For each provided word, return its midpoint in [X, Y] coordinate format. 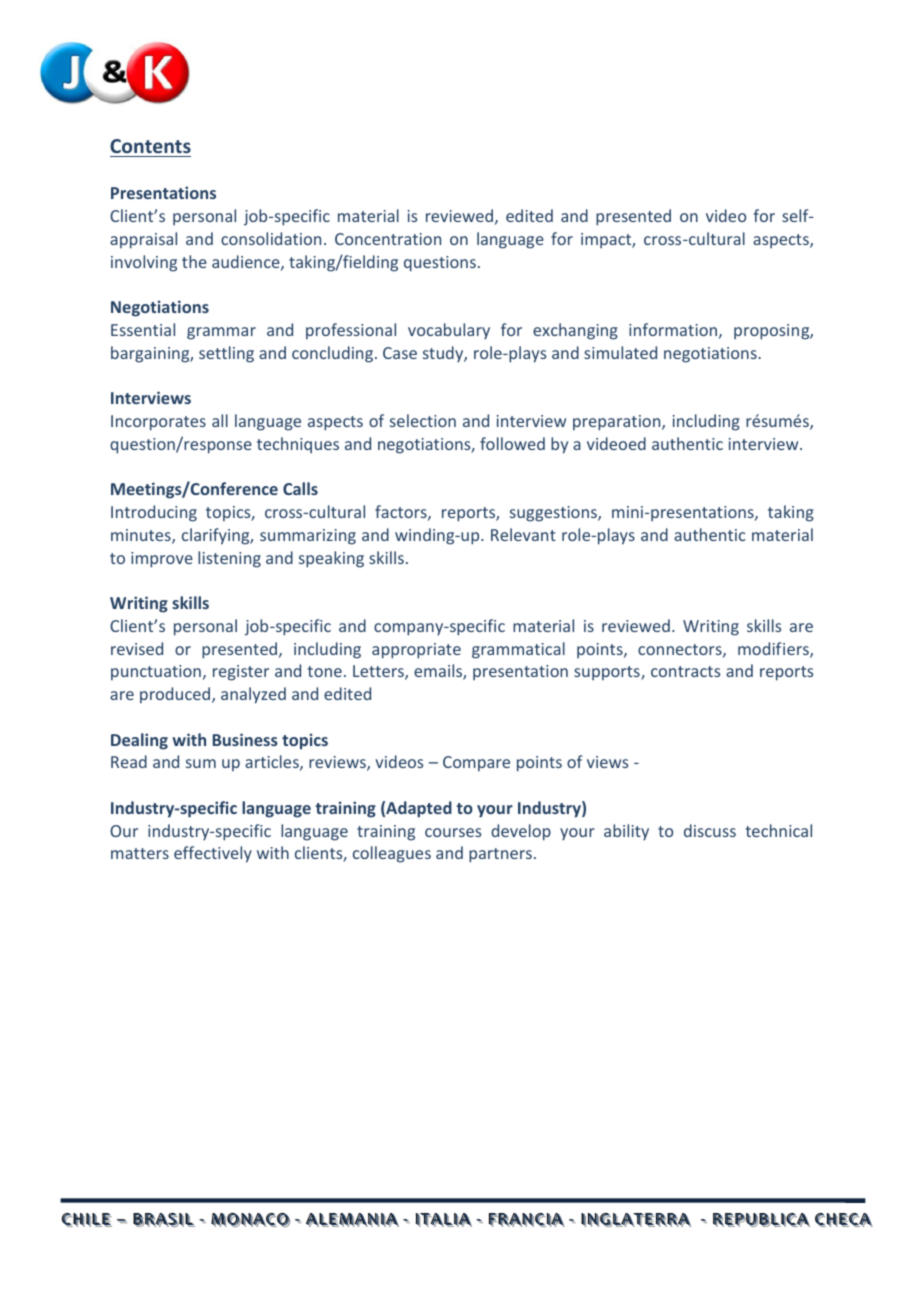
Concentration [388, 239]
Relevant [523, 534]
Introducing [154, 513]
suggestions [554, 514]
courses [453, 832]
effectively [213, 854]
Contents [150, 146]
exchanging [575, 331]
